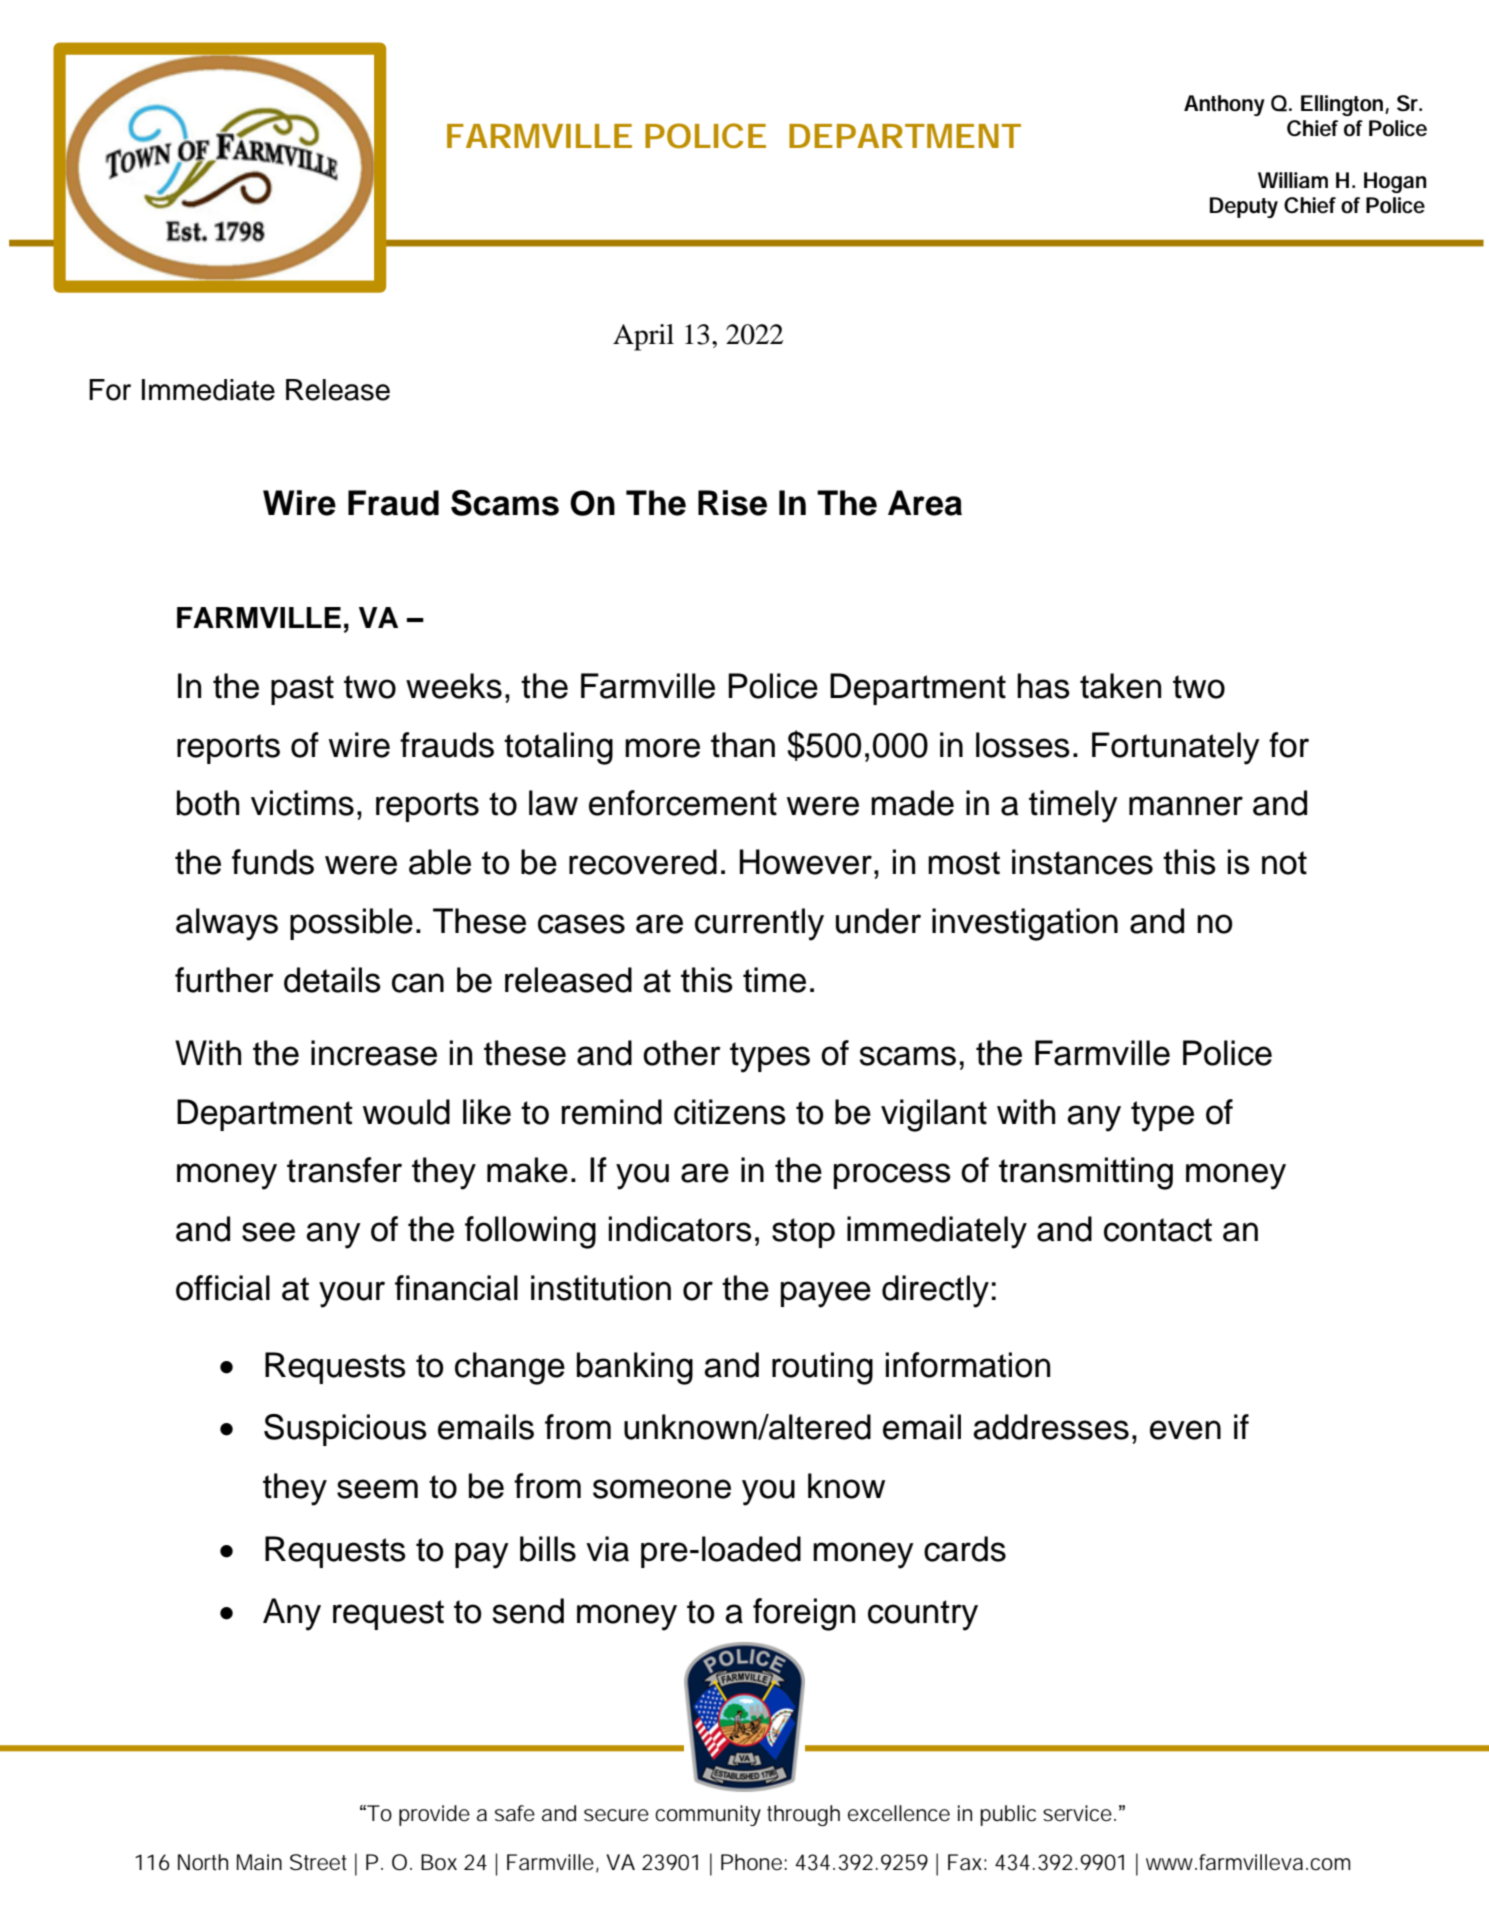 Image resolution: width=1489 pixels, height=1927 pixels. Describe the element at coordinates (803, 1233) in the image. I see `stop` at that location.
